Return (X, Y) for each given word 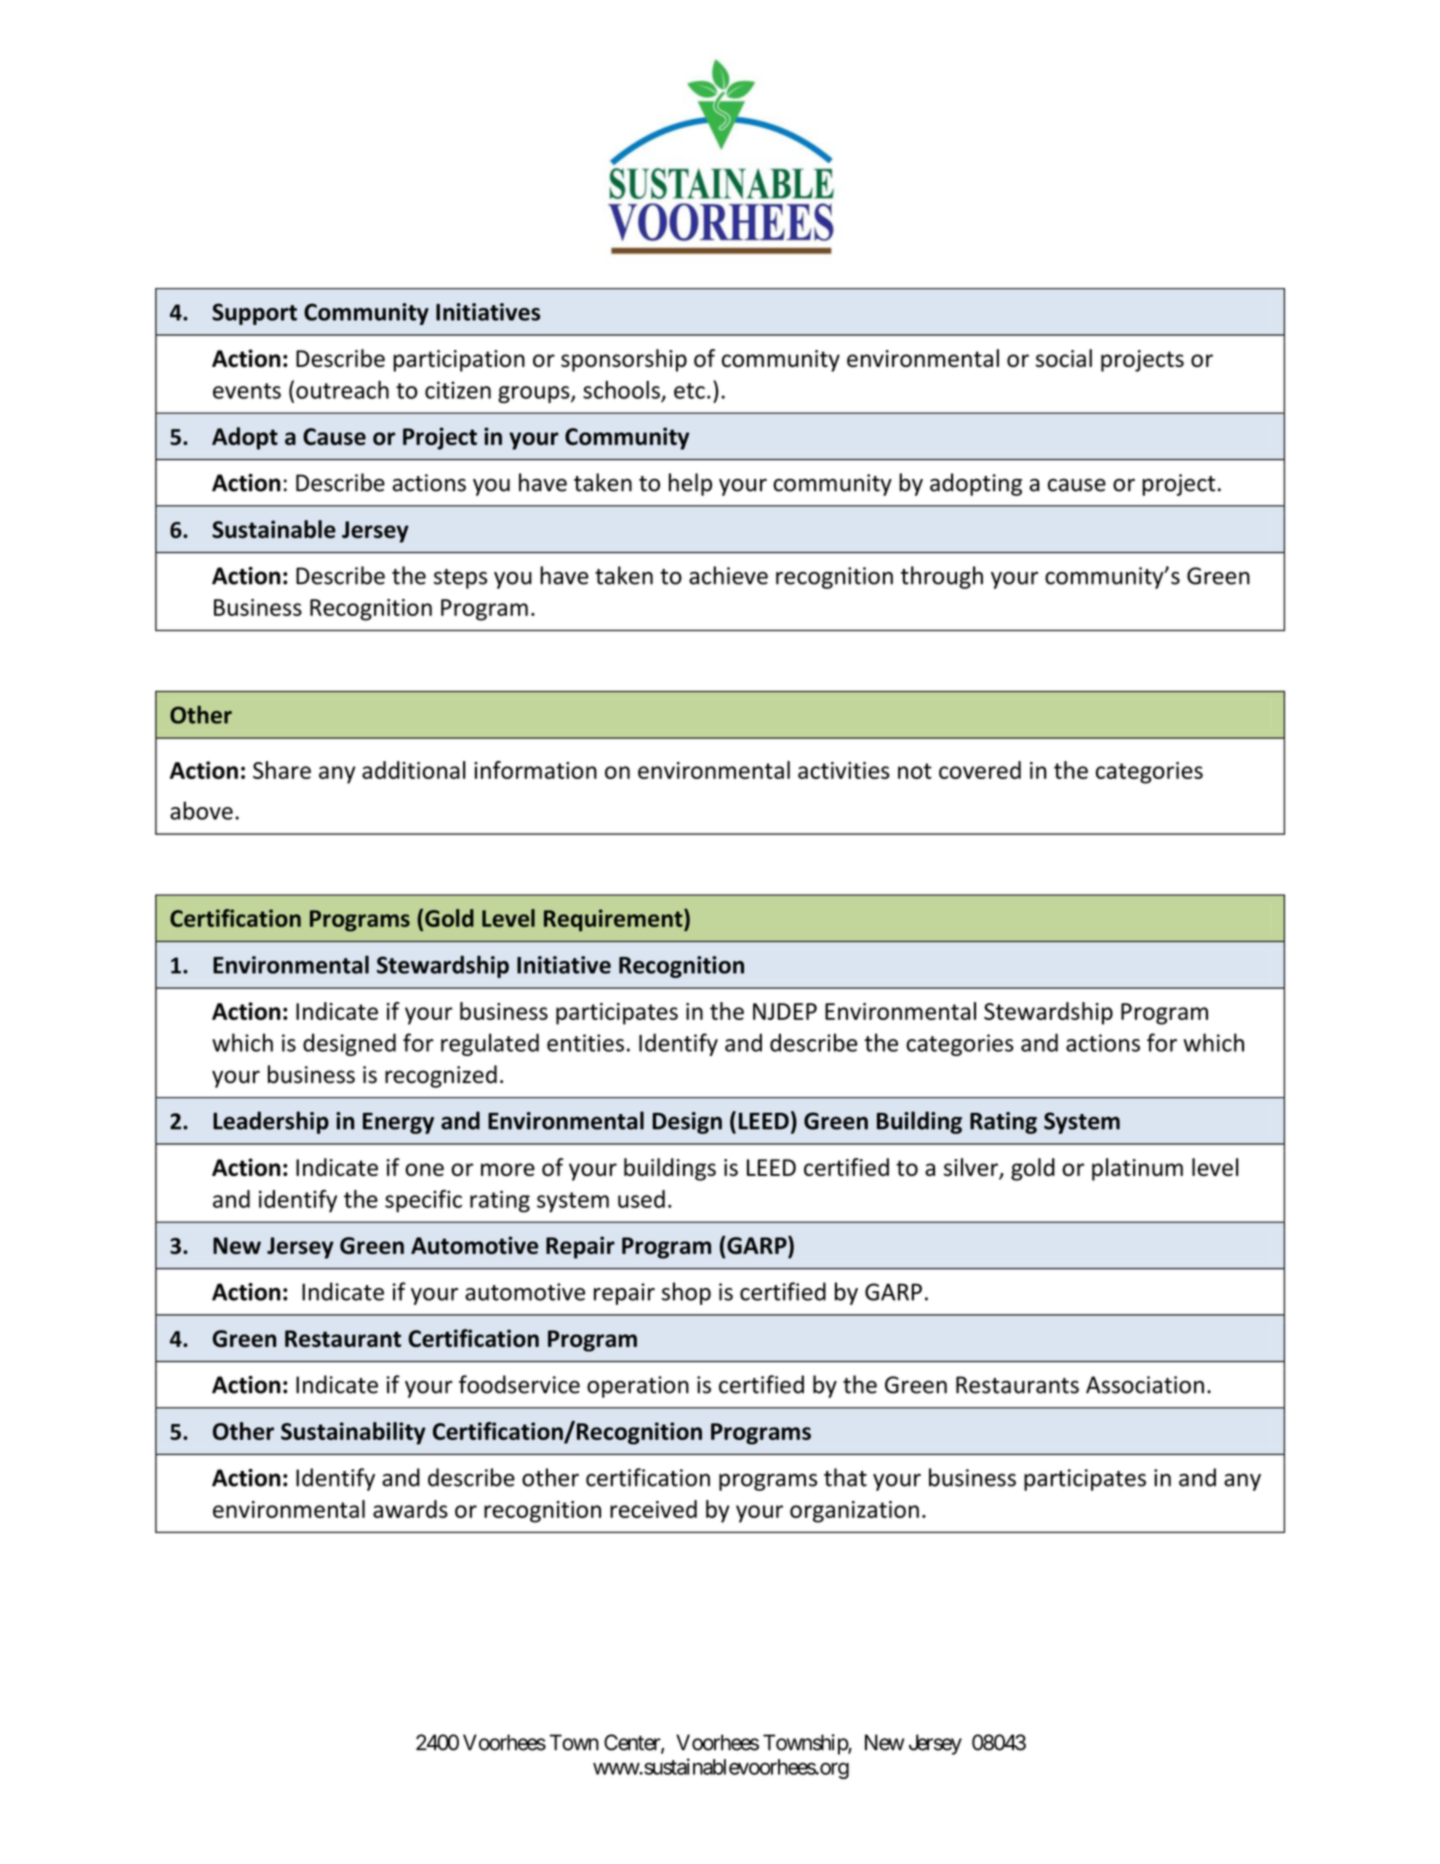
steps (460, 579)
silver (972, 1168)
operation (638, 1387)
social (1064, 358)
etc (689, 391)
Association (1145, 1385)
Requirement (614, 920)
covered (980, 770)
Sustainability (353, 1433)
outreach (342, 389)
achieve (728, 575)
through (942, 577)
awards (410, 1509)
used (641, 1199)
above (201, 810)
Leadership (271, 1122)
